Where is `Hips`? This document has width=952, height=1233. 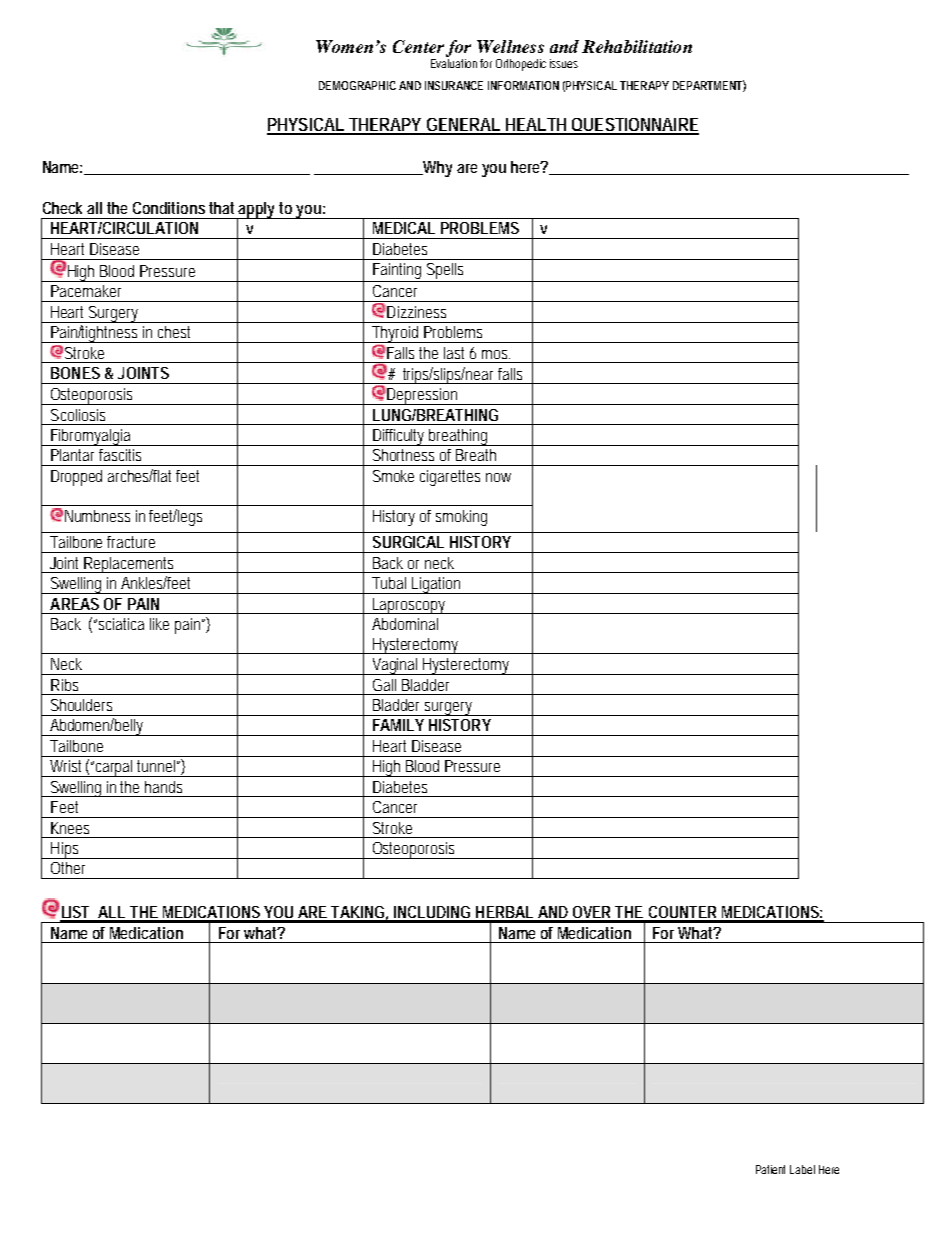
Hips is located at coordinates (65, 850).
